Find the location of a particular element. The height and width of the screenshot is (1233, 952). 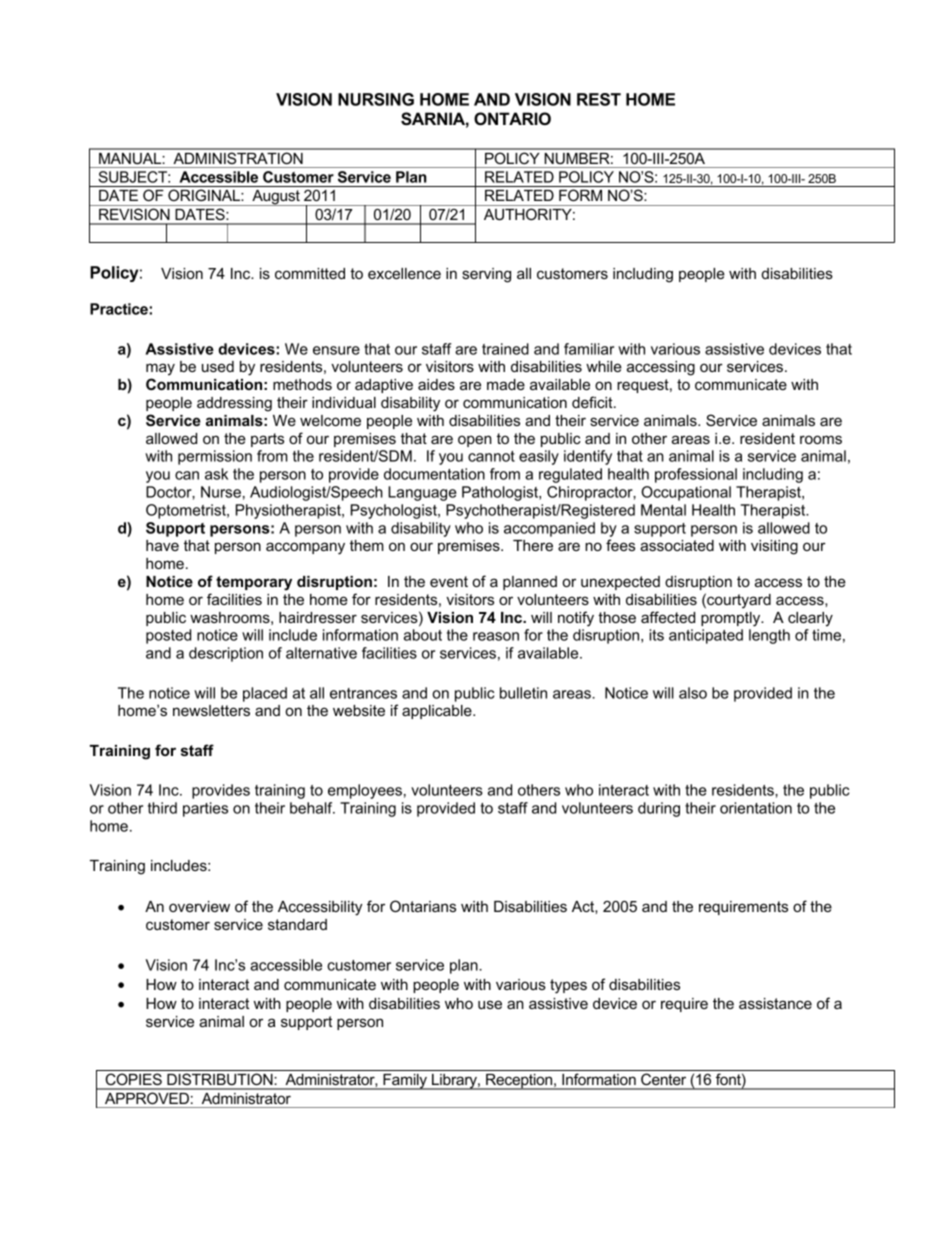

while is located at coordinates (604, 366).
